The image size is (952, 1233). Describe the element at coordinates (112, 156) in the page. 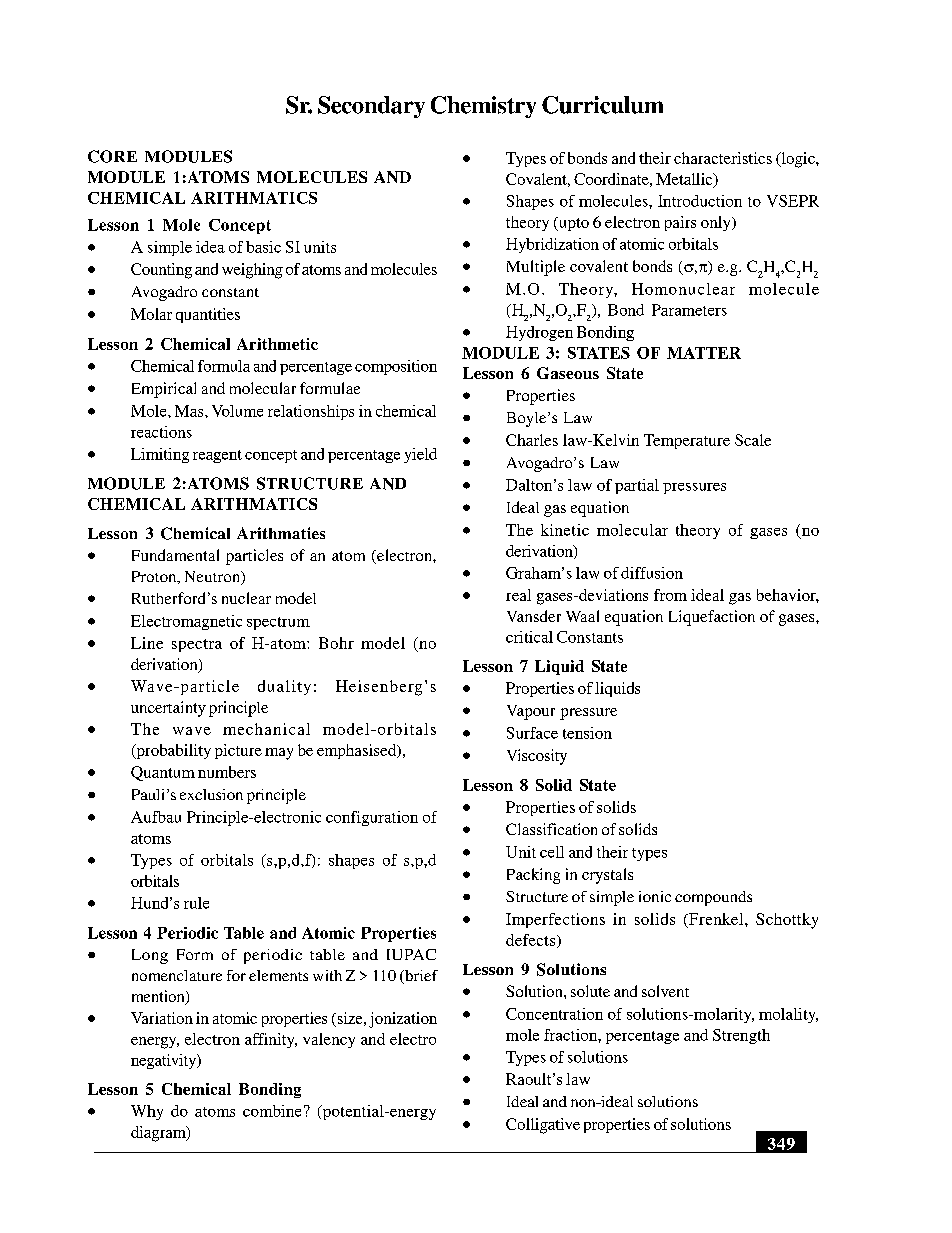

I see `CORE` at that location.
